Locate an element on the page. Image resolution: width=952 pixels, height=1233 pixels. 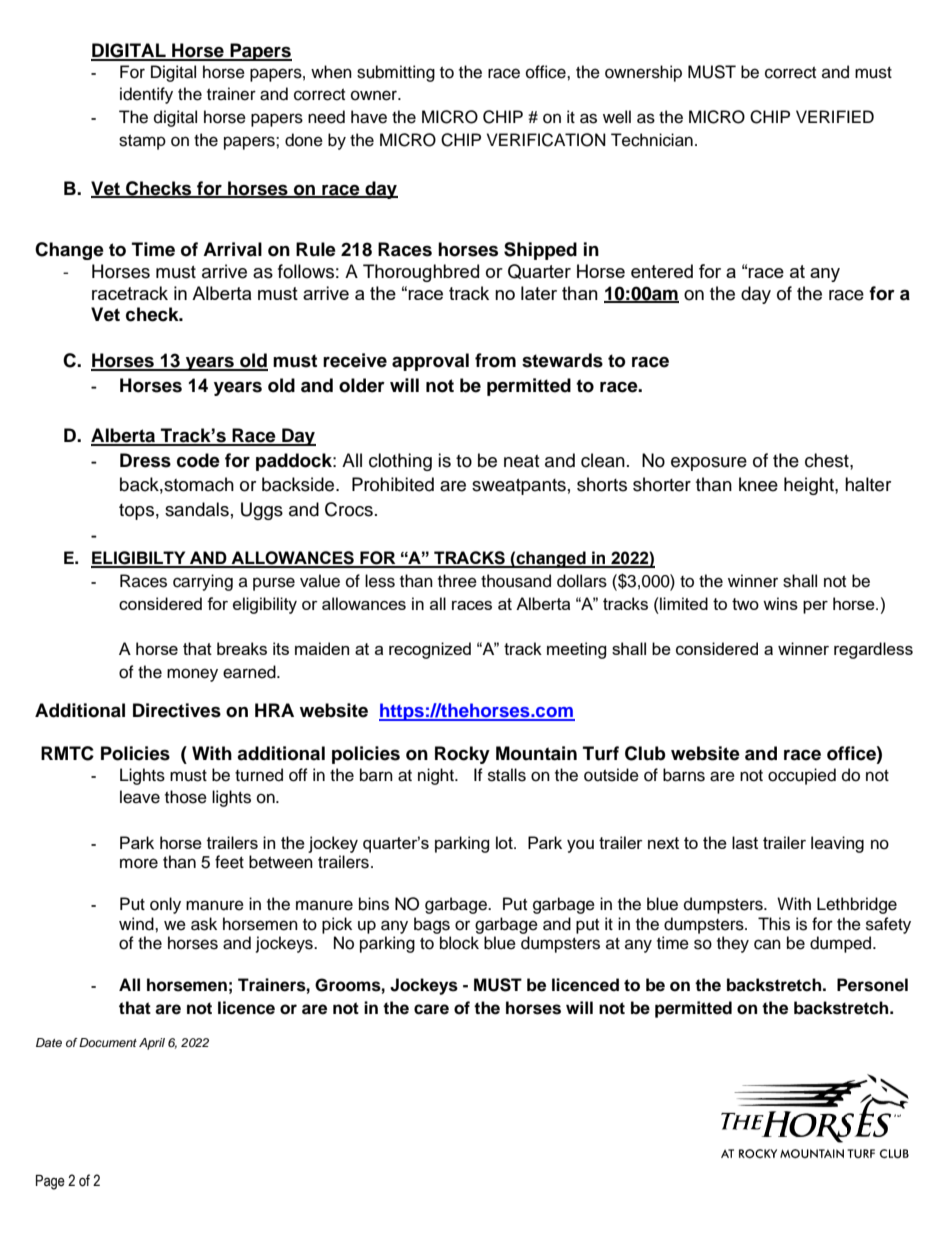
VERIFIED is located at coordinates (835, 116).
